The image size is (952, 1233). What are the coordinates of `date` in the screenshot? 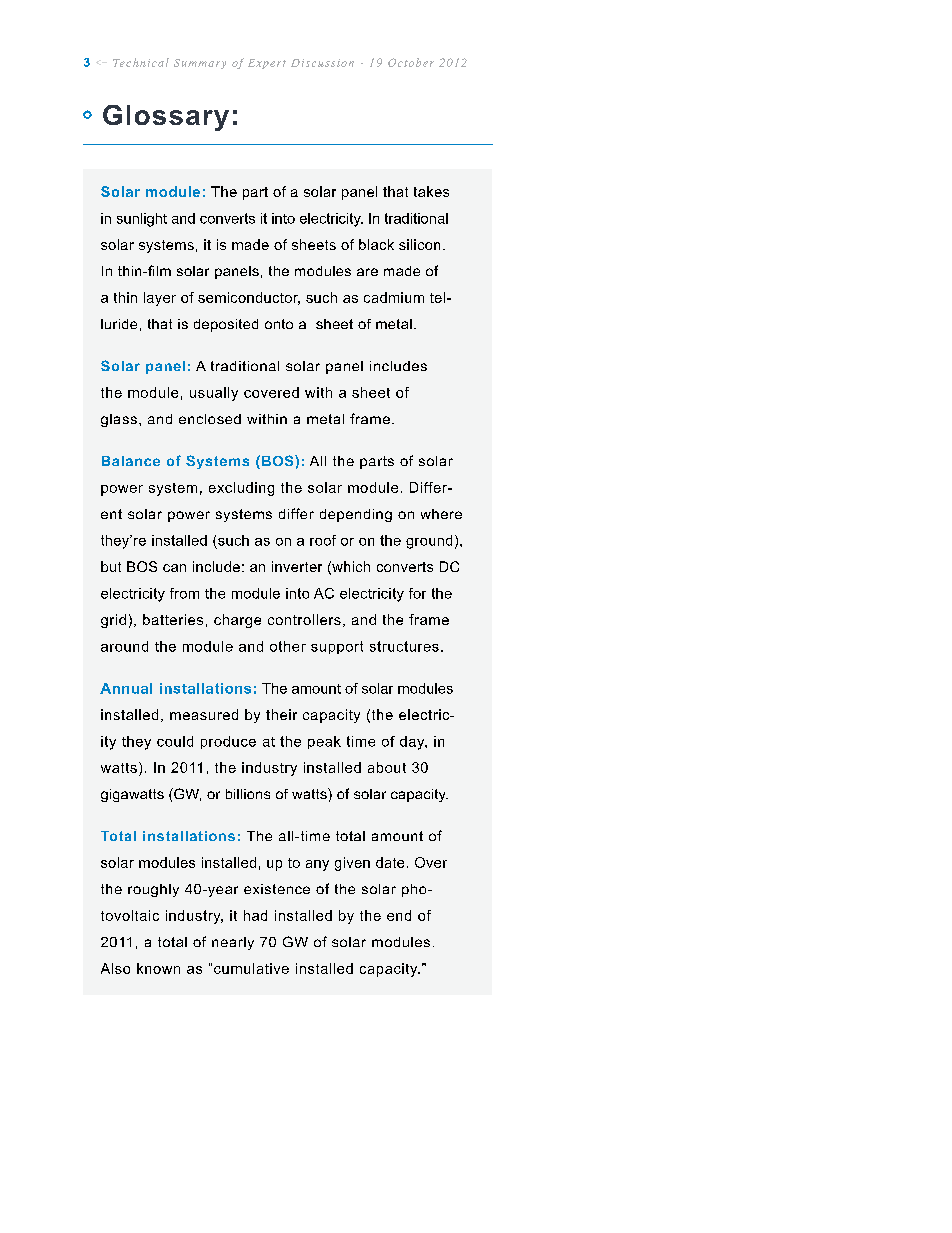 It's located at (390, 862).
